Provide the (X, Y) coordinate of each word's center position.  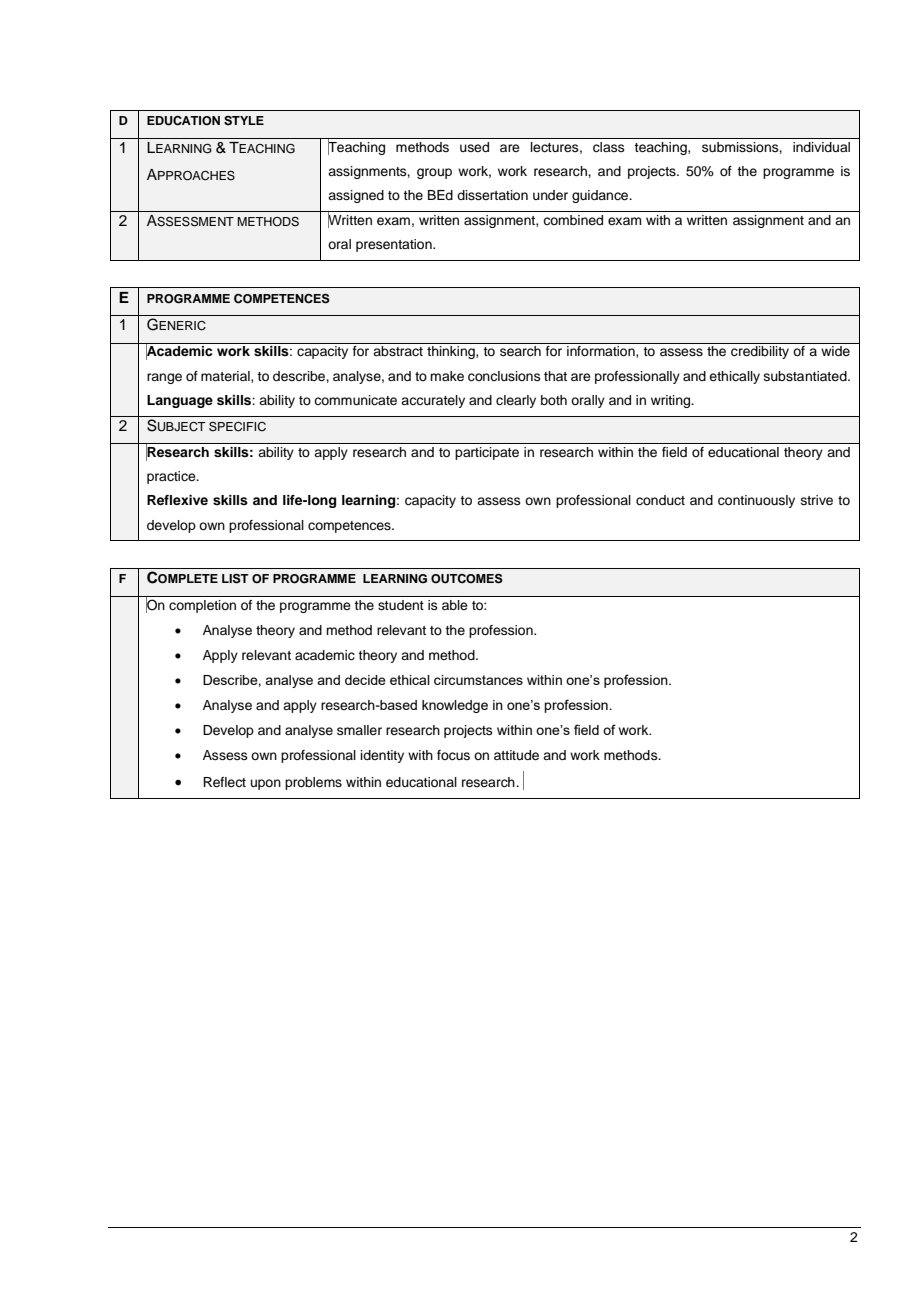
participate (487, 453)
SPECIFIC (237, 427)
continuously (756, 501)
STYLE (244, 121)
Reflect (224, 782)
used (474, 147)
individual (821, 147)
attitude (516, 755)
